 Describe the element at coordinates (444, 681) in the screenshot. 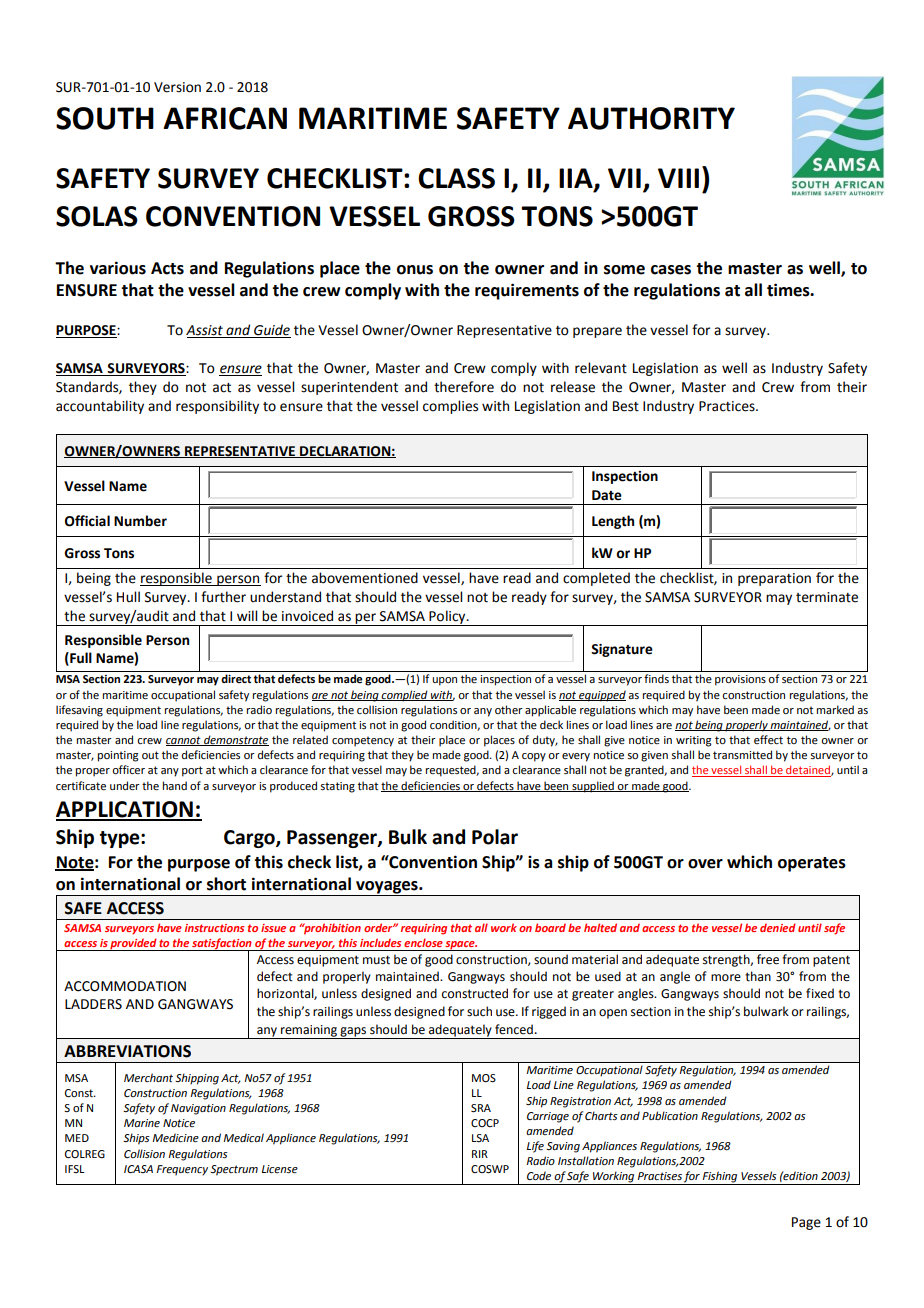

I see `upon` at that location.
